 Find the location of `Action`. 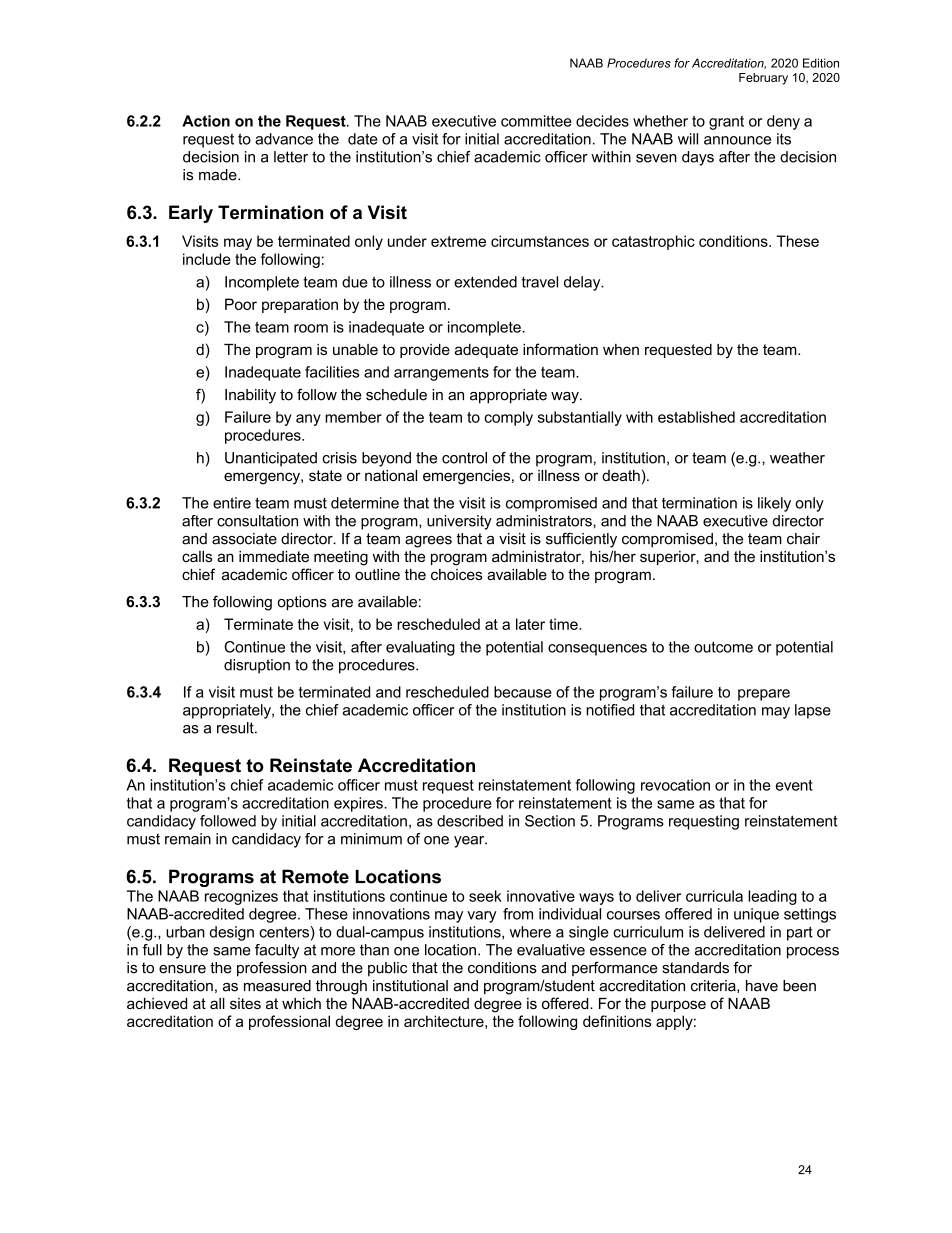

Action is located at coordinates (206, 121).
